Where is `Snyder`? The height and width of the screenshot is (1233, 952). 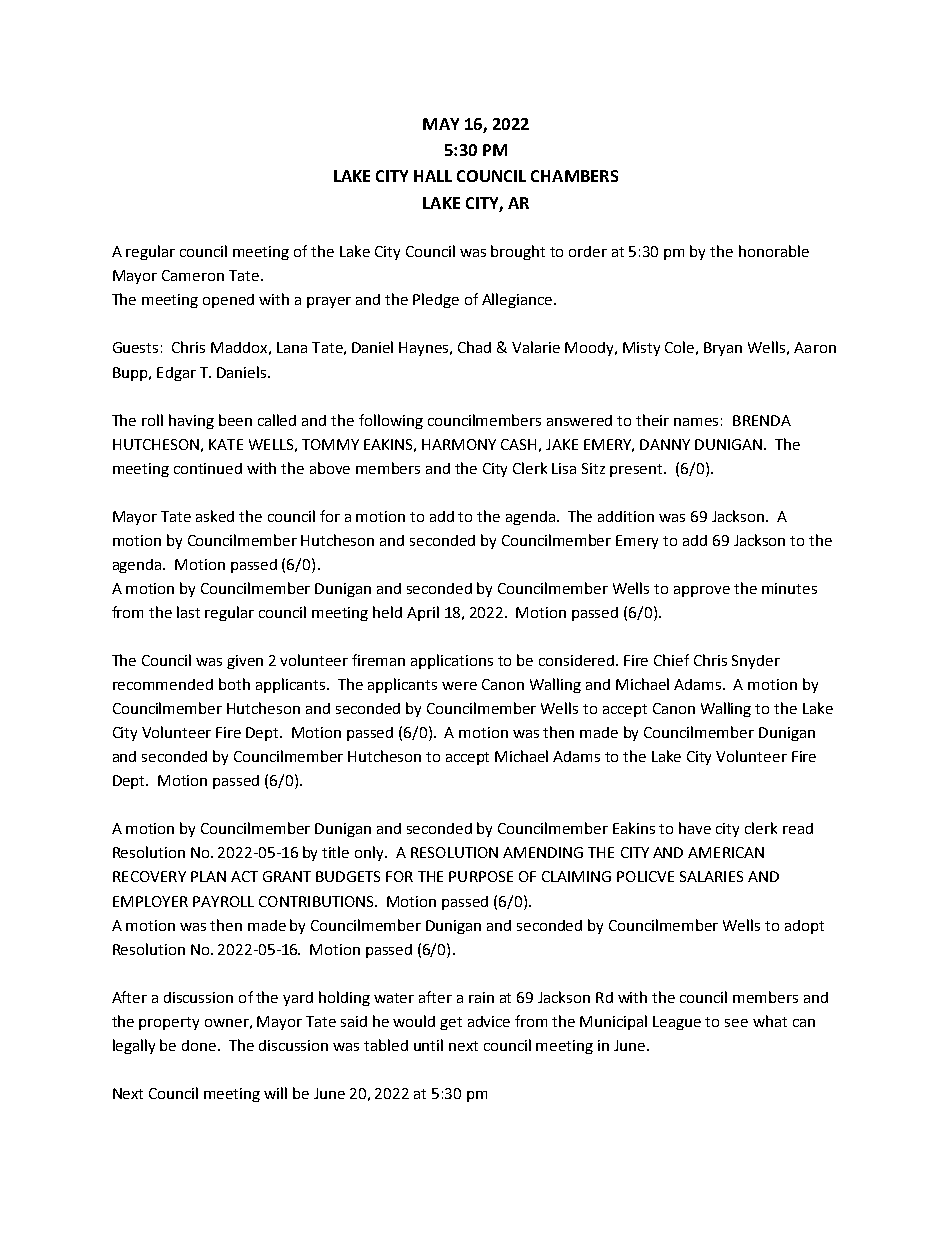 Snyder is located at coordinates (756, 662).
